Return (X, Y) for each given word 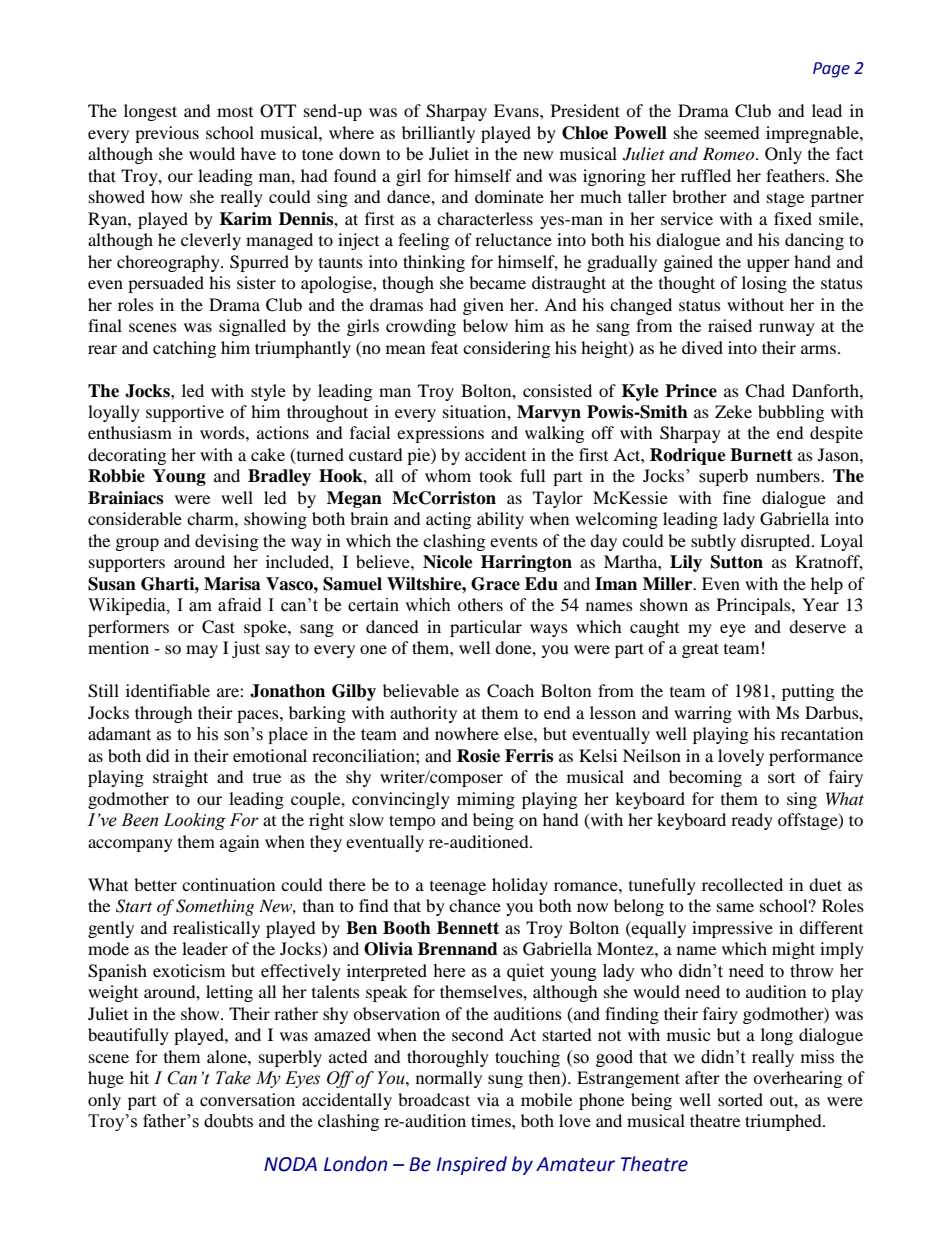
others (480, 604)
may (202, 651)
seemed (732, 132)
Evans (517, 110)
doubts (228, 1121)
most (235, 112)
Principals (755, 606)
